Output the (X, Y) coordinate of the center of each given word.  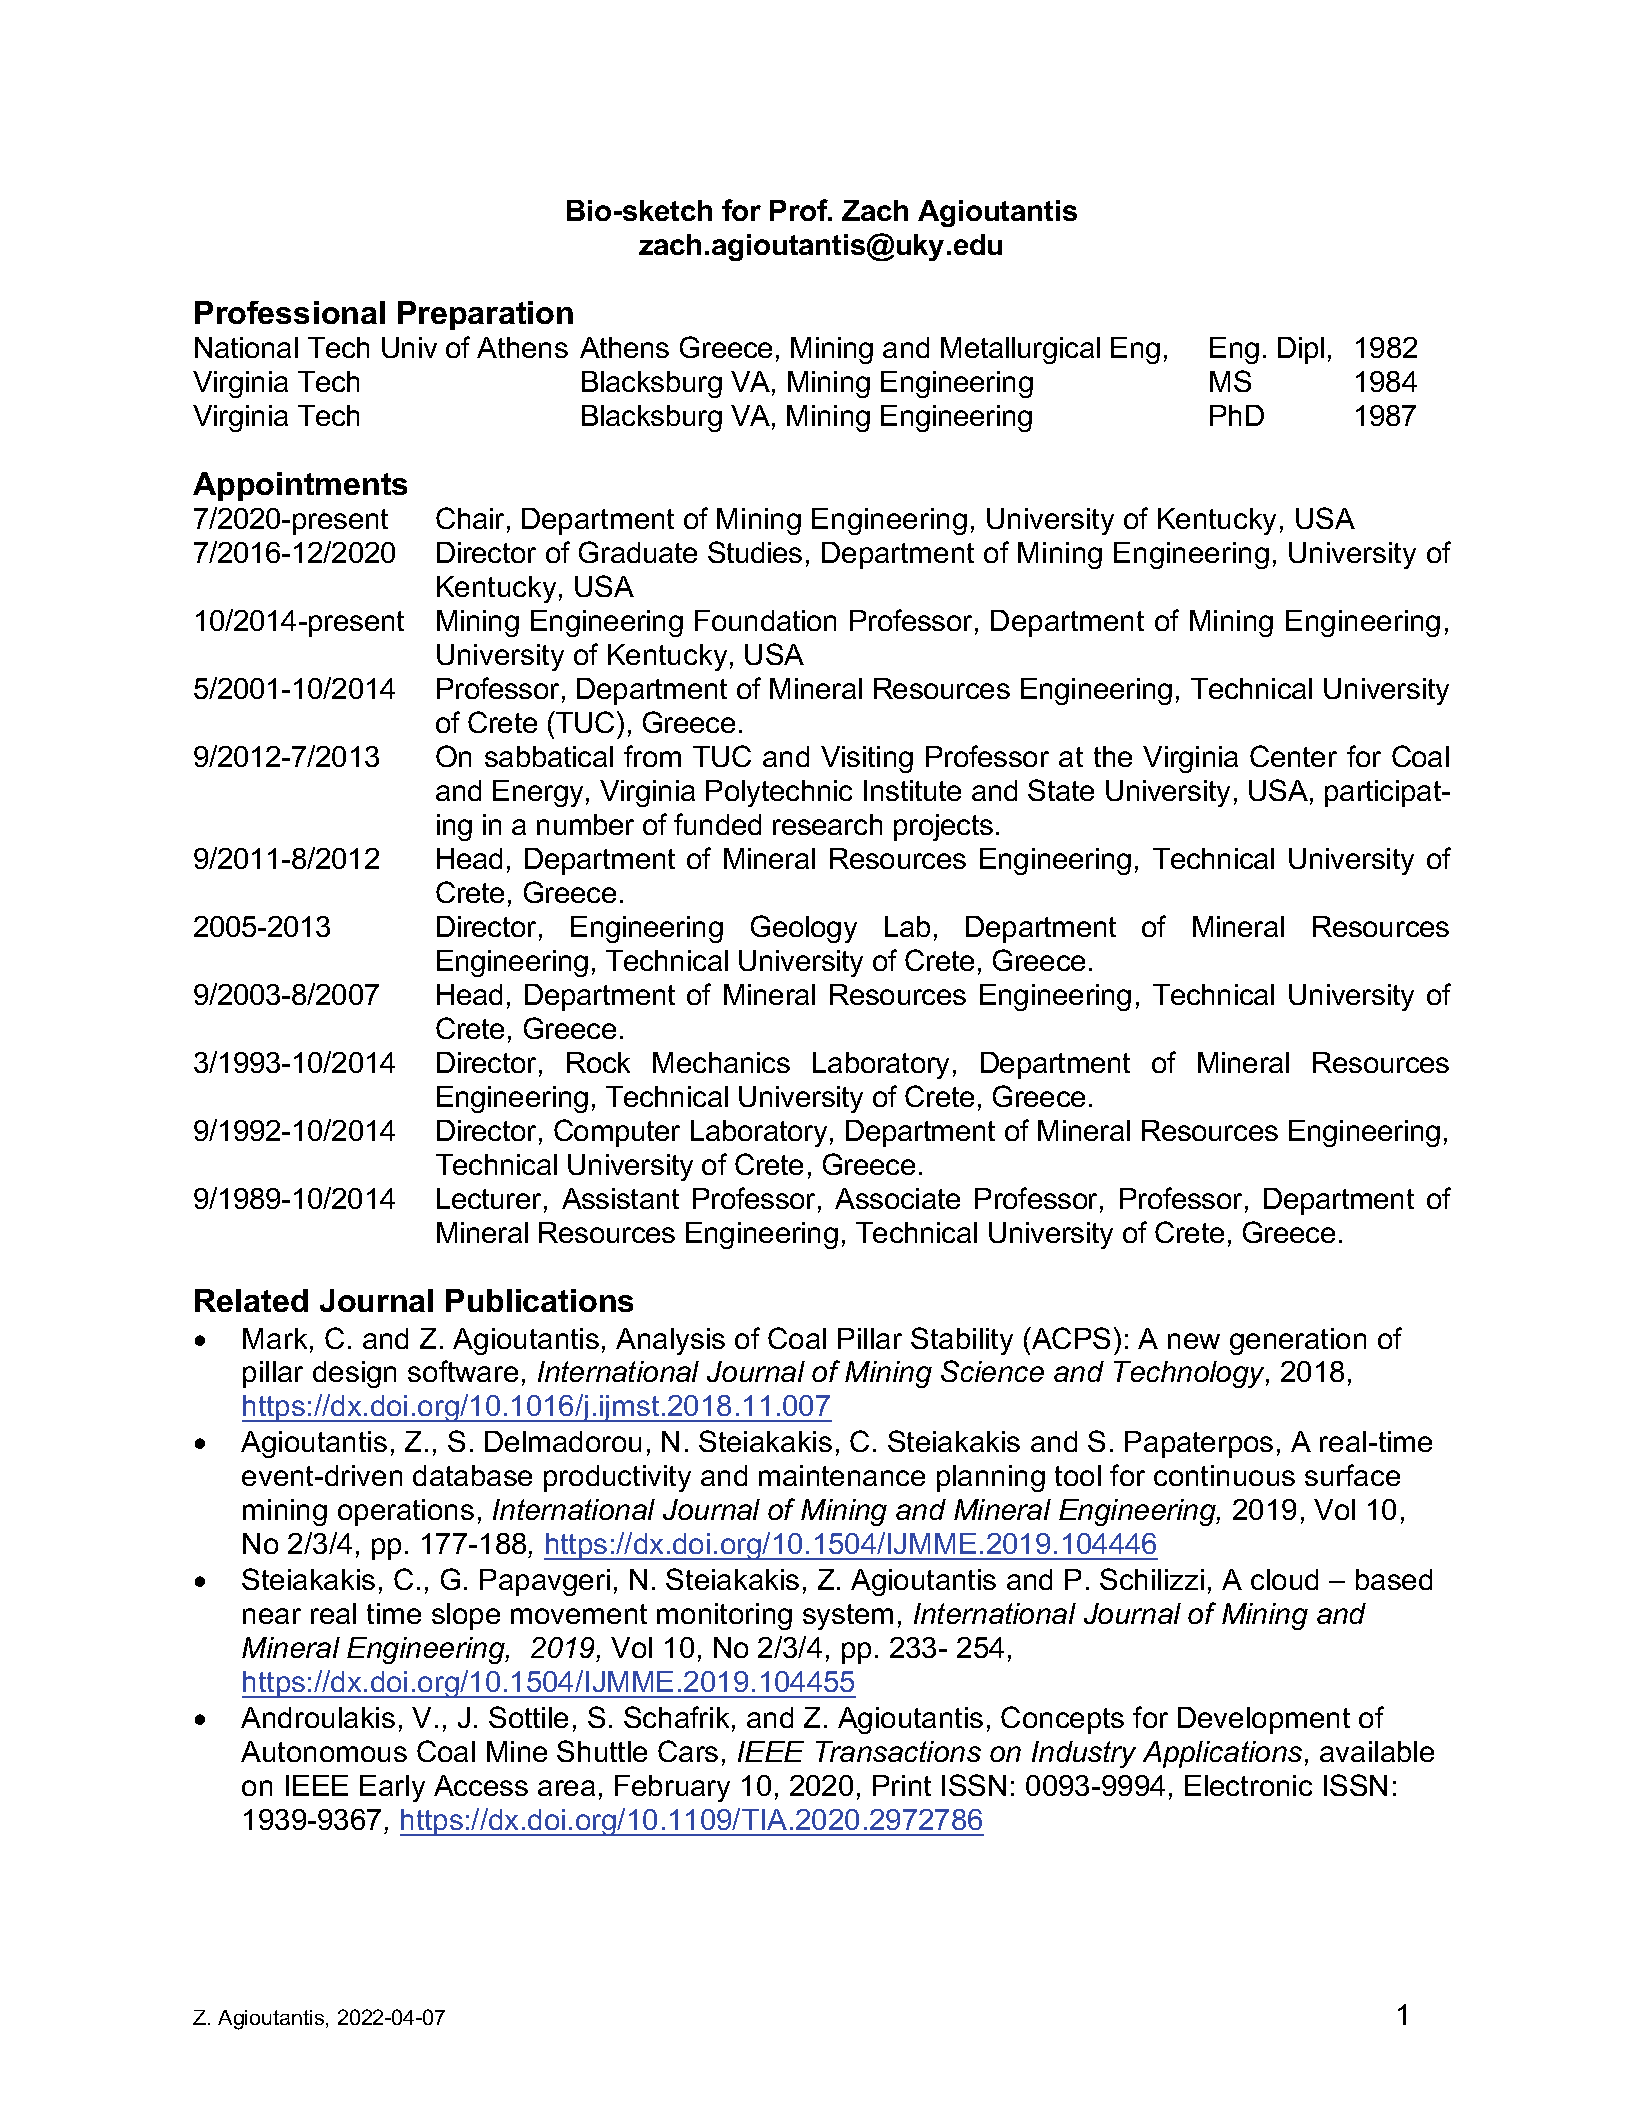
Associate (897, 1198)
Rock (598, 1062)
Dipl (1301, 350)
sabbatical (549, 756)
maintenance (842, 1475)
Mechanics (721, 1062)
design (354, 1374)
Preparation (485, 315)
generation (1298, 1341)
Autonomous (324, 1751)
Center (1293, 756)
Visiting (867, 759)
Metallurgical (1020, 350)
